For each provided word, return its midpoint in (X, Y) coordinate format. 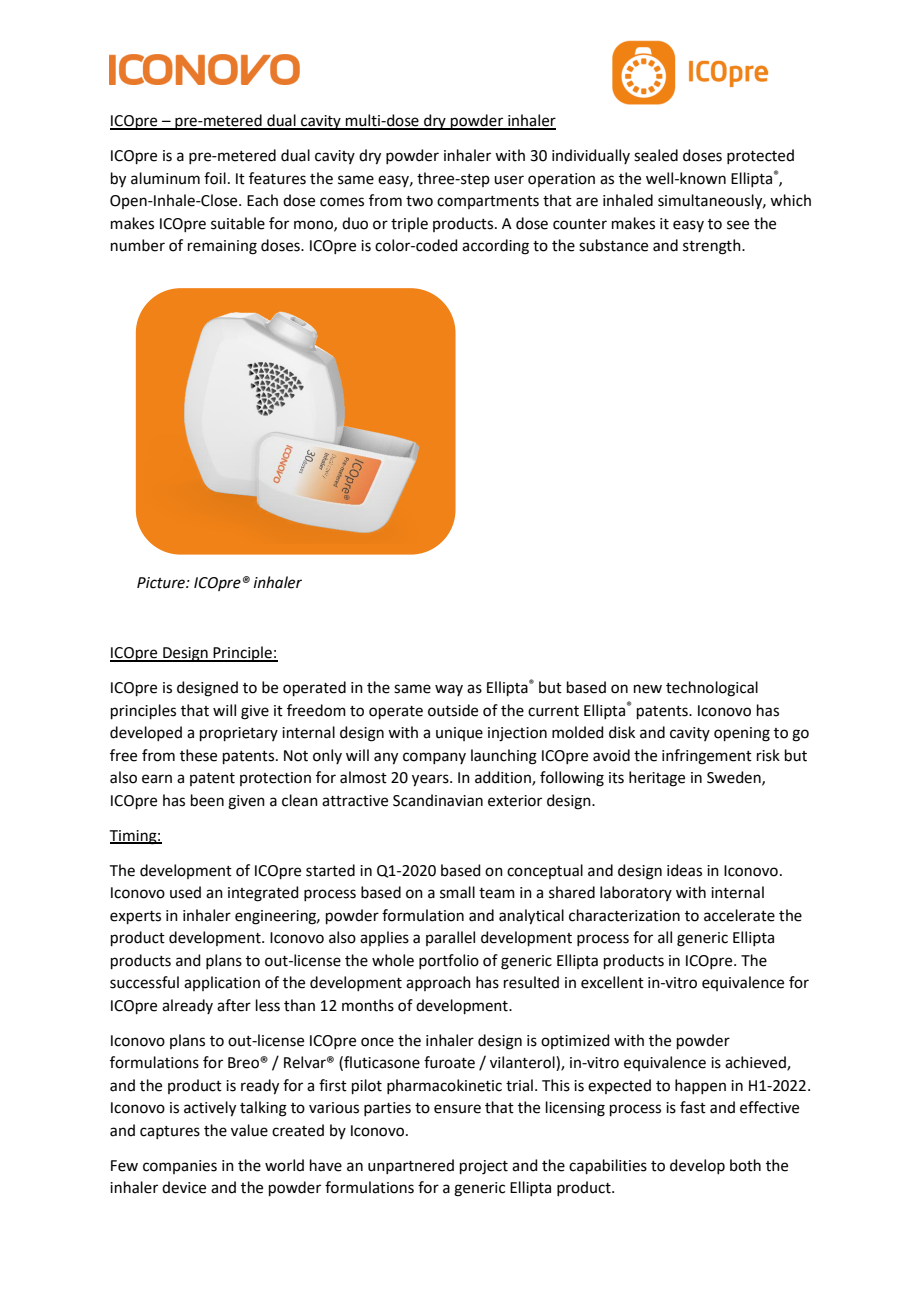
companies (180, 1167)
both (745, 1165)
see (738, 225)
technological (712, 689)
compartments (488, 202)
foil (215, 178)
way (449, 690)
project (484, 1167)
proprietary (239, 734)
